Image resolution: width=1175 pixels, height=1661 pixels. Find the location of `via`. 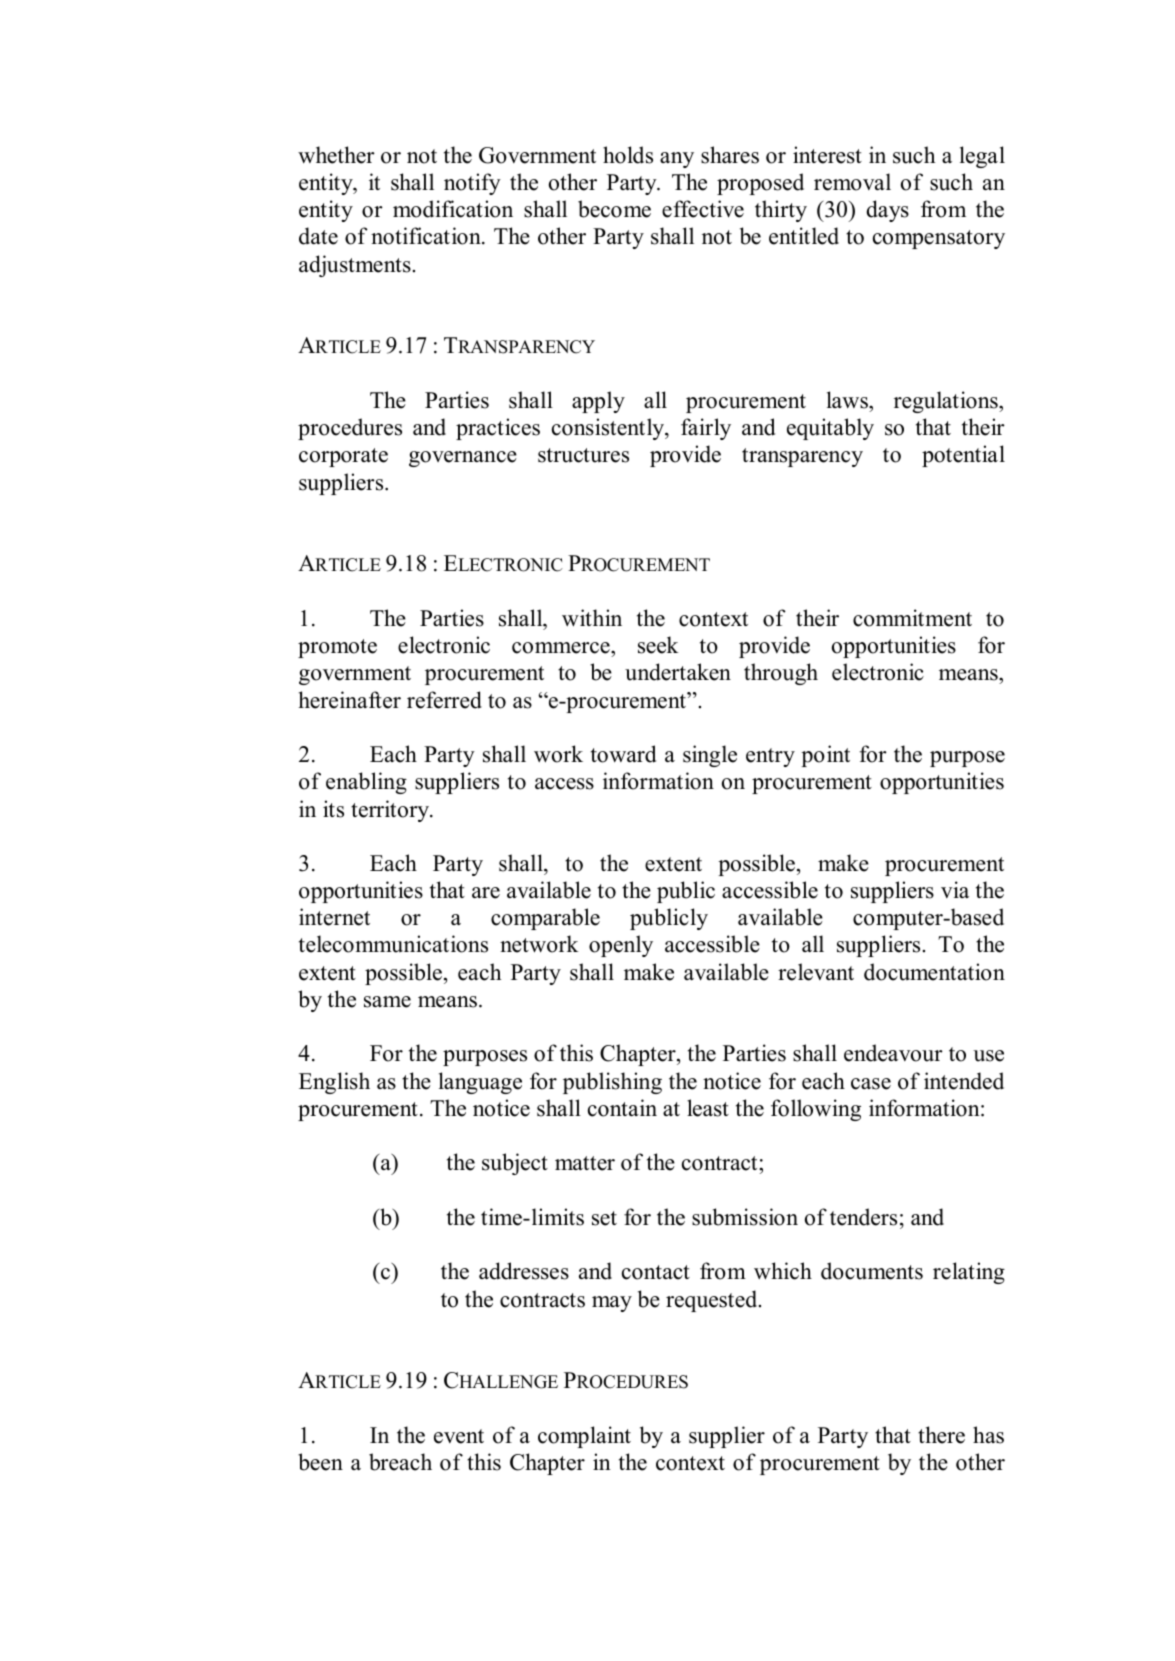

via is located at coordinates (955, 889).
